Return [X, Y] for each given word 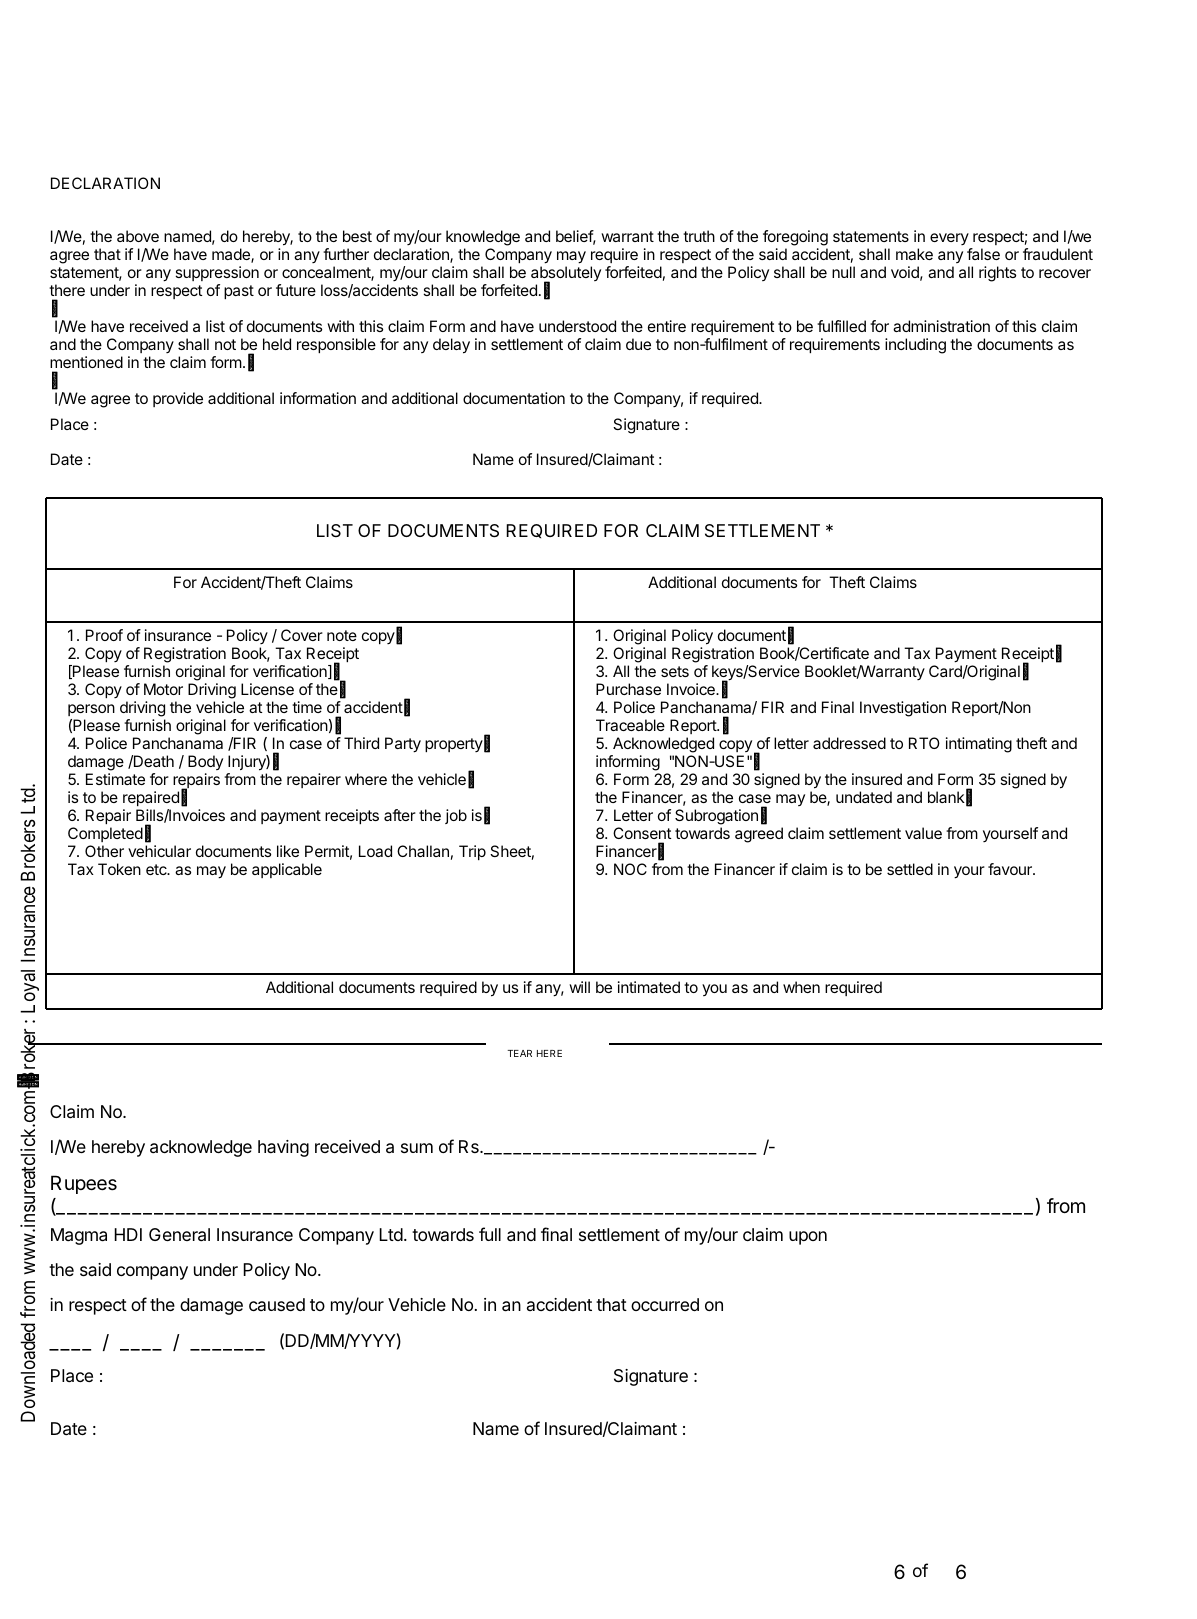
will [579, 987]
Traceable [630, 725]
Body [205, 762]
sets [675, 671]
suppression [217, 273]
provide [178, 399]
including [915, 346]
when [801, 987]
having [283, 1148]
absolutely [566, 275]
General [179, 1235]
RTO [924, 743]
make [914, 254]
